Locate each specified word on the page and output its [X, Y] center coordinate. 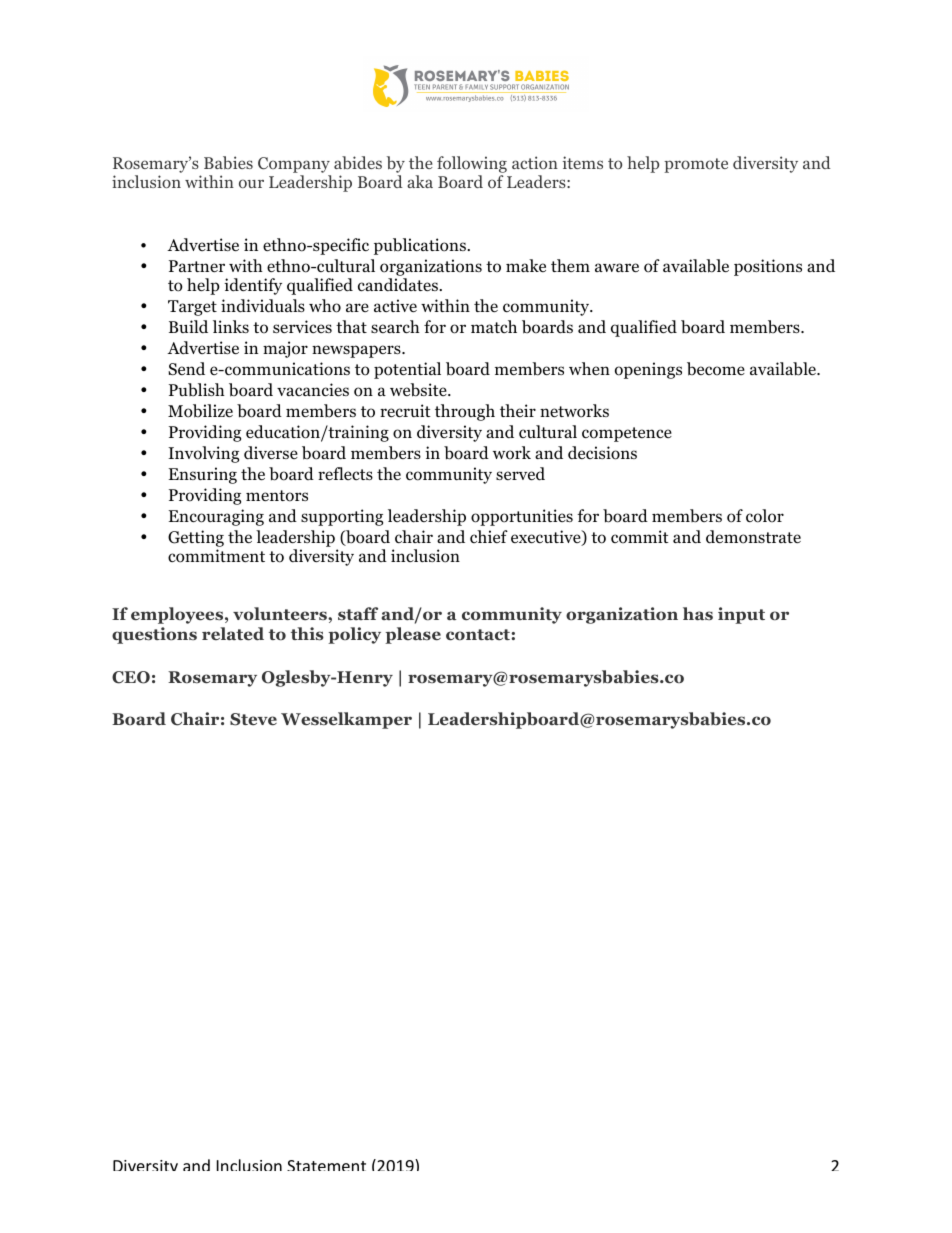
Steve [253, 719]
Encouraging [216, 517]
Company [294, 165]
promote [696, 165]
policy [354, 635]
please [413, 635]
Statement [326, 1165]
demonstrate [753, 537]
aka [420, 181]
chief [489, 536]
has [698, 613]
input [741, 615]
